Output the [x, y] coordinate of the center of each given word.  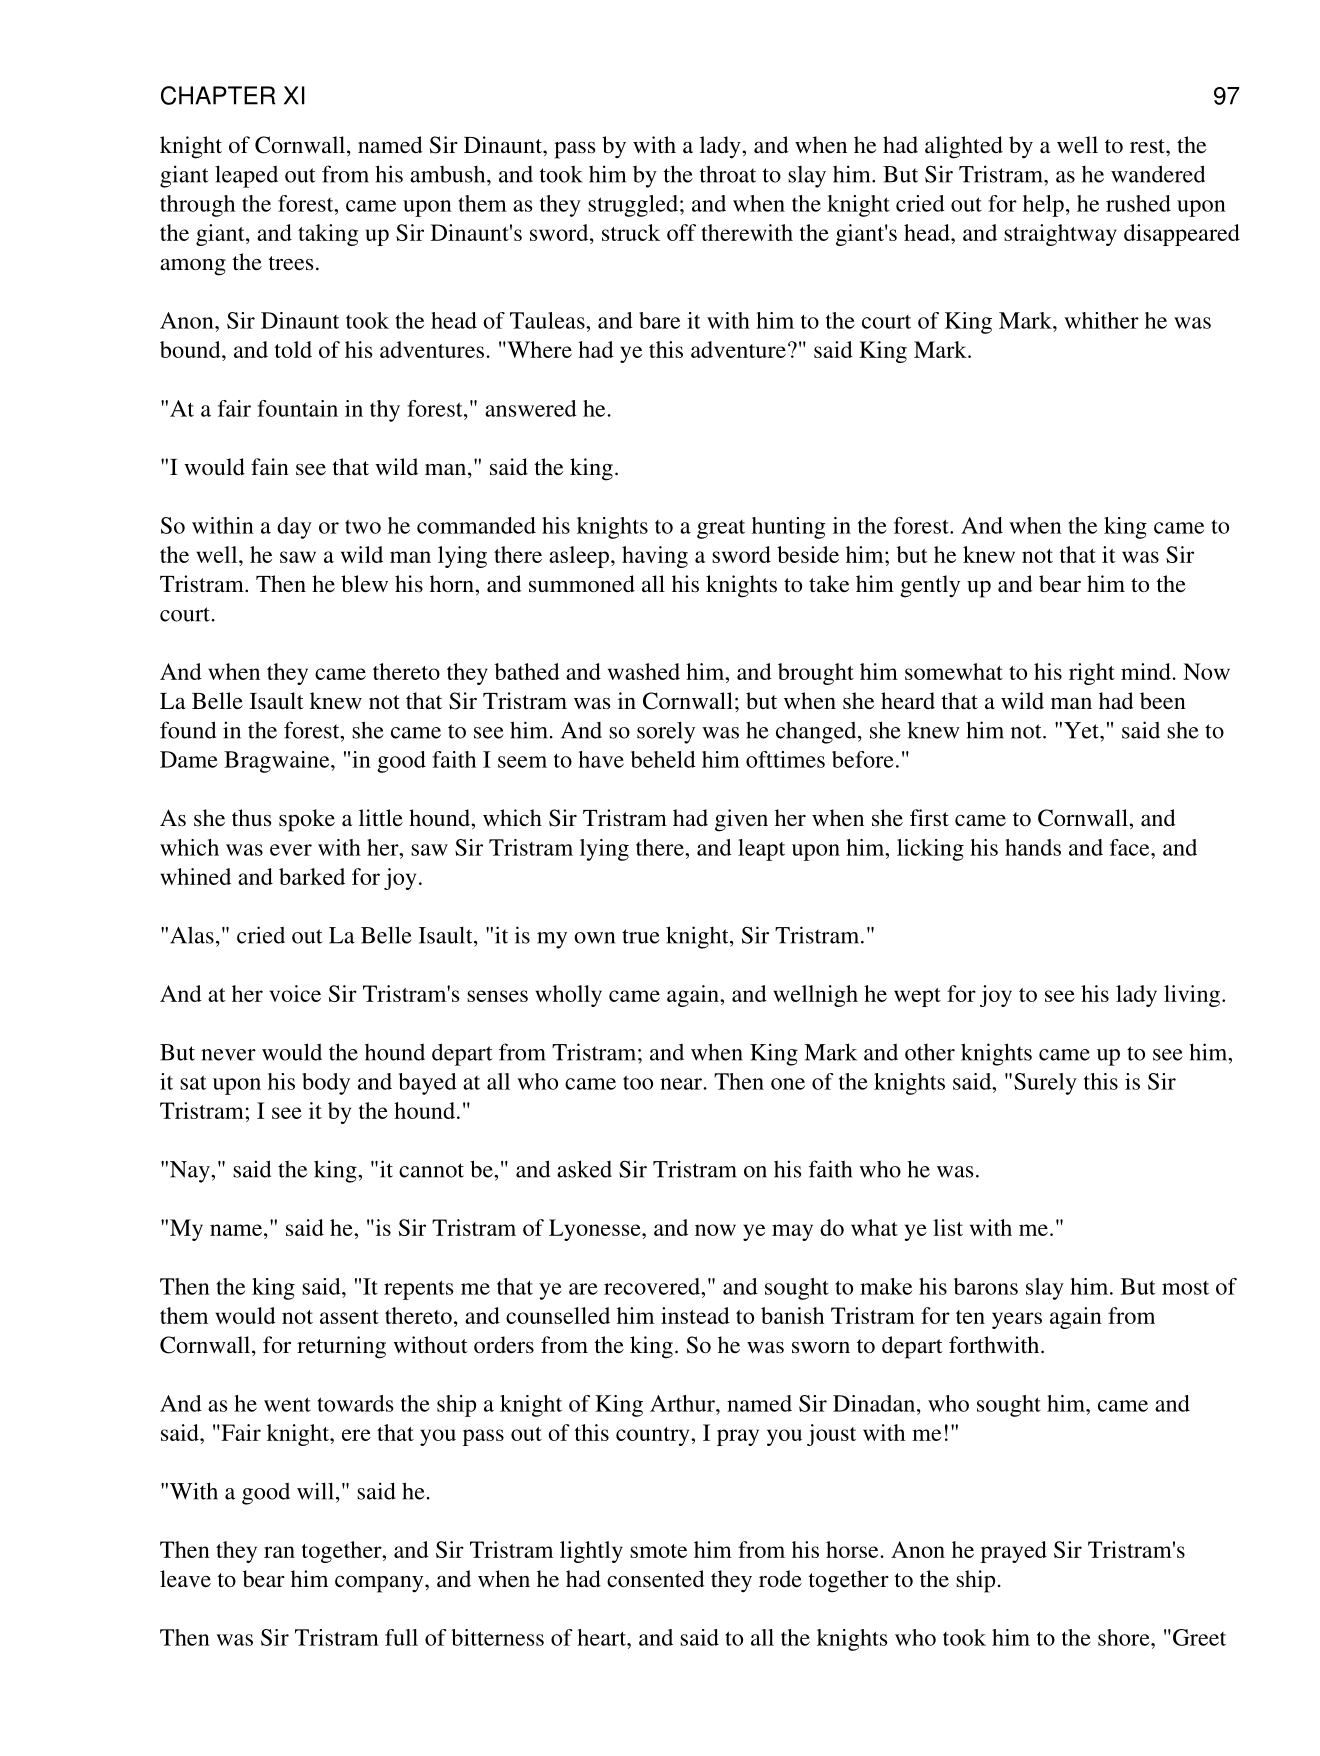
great [721, 529]
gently [930, 586]
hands [1033, 847]
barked [312, 876]
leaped [246, 176]
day [294, 528]
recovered [653, 1286]
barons [986, 1286]
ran [279, 1552]
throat [728, 174]
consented [656, 1579]
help [1043, 206]
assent [349, 1317]
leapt [761, 850]
